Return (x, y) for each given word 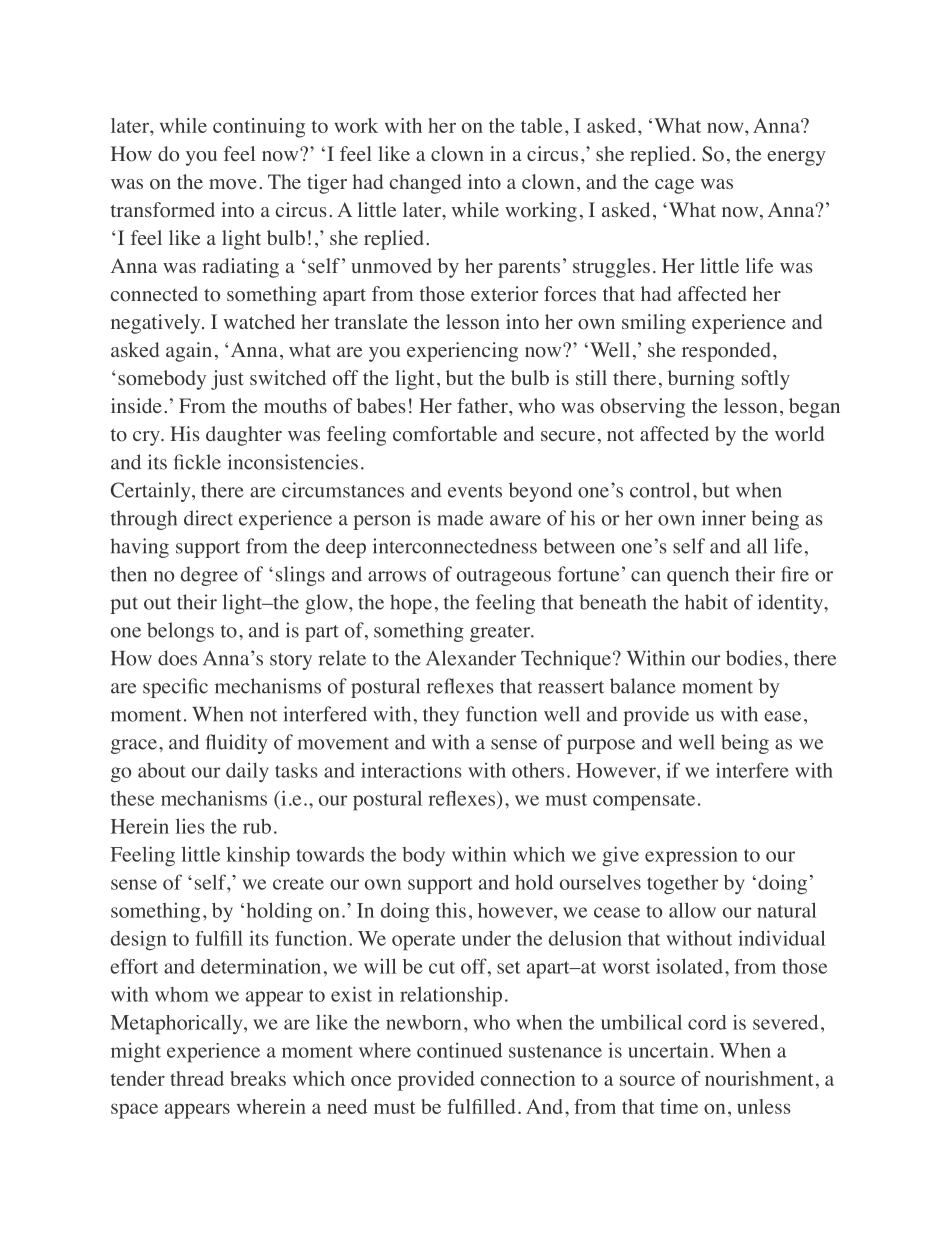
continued (459, 1050)
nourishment (759, 1078)
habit (706, 602)
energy (796, 158)
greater (501, 633)
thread (197, 1078)
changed (425, 184)
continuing (259, 128)
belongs (180, 632)
